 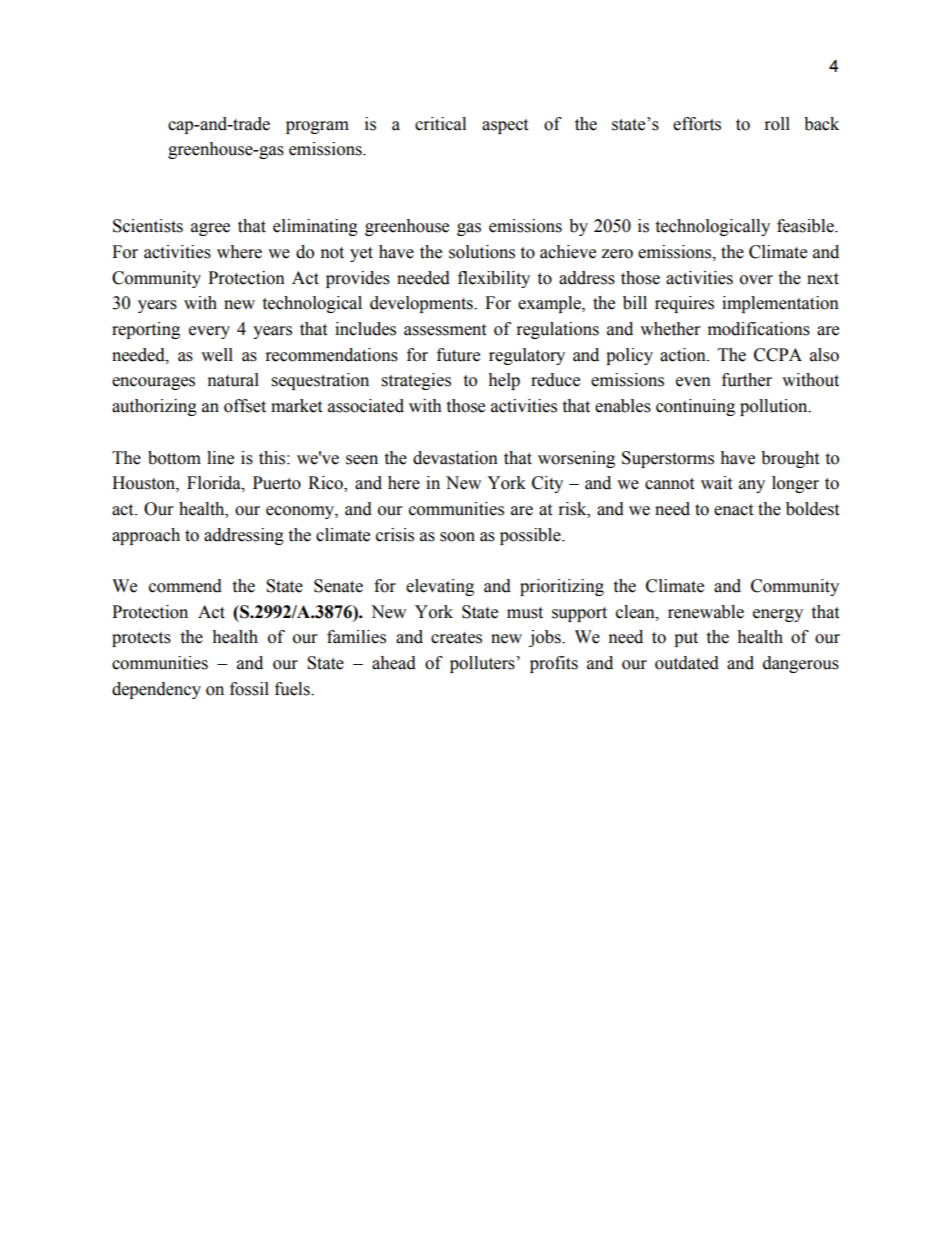 What do you see at coordinates (775, 407) in the page?
I see `pollution` at bounding box center [775, 407].
